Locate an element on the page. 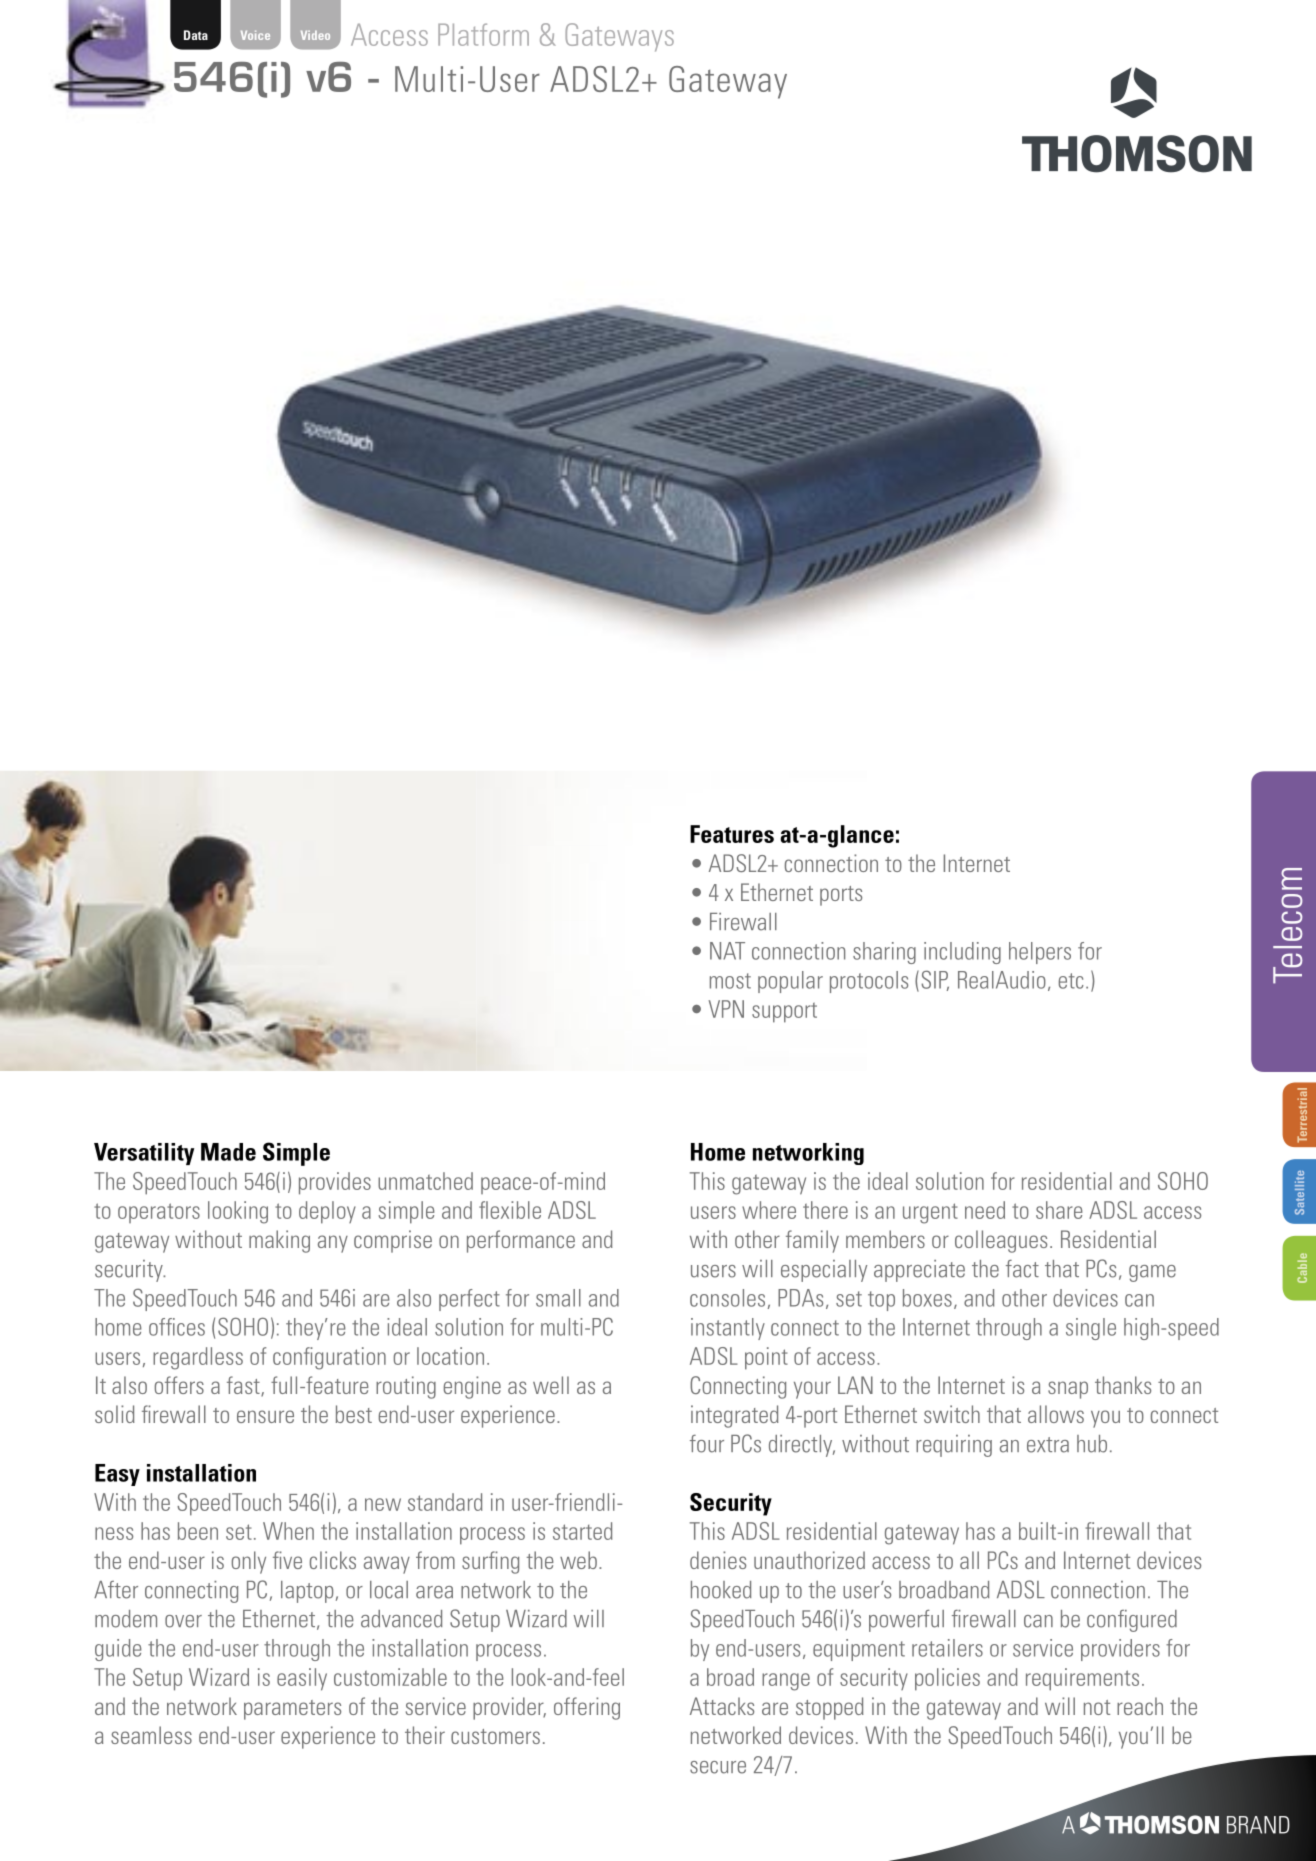 The image size is (1316, 1861). Voice is located at coordinates (255, 35).
